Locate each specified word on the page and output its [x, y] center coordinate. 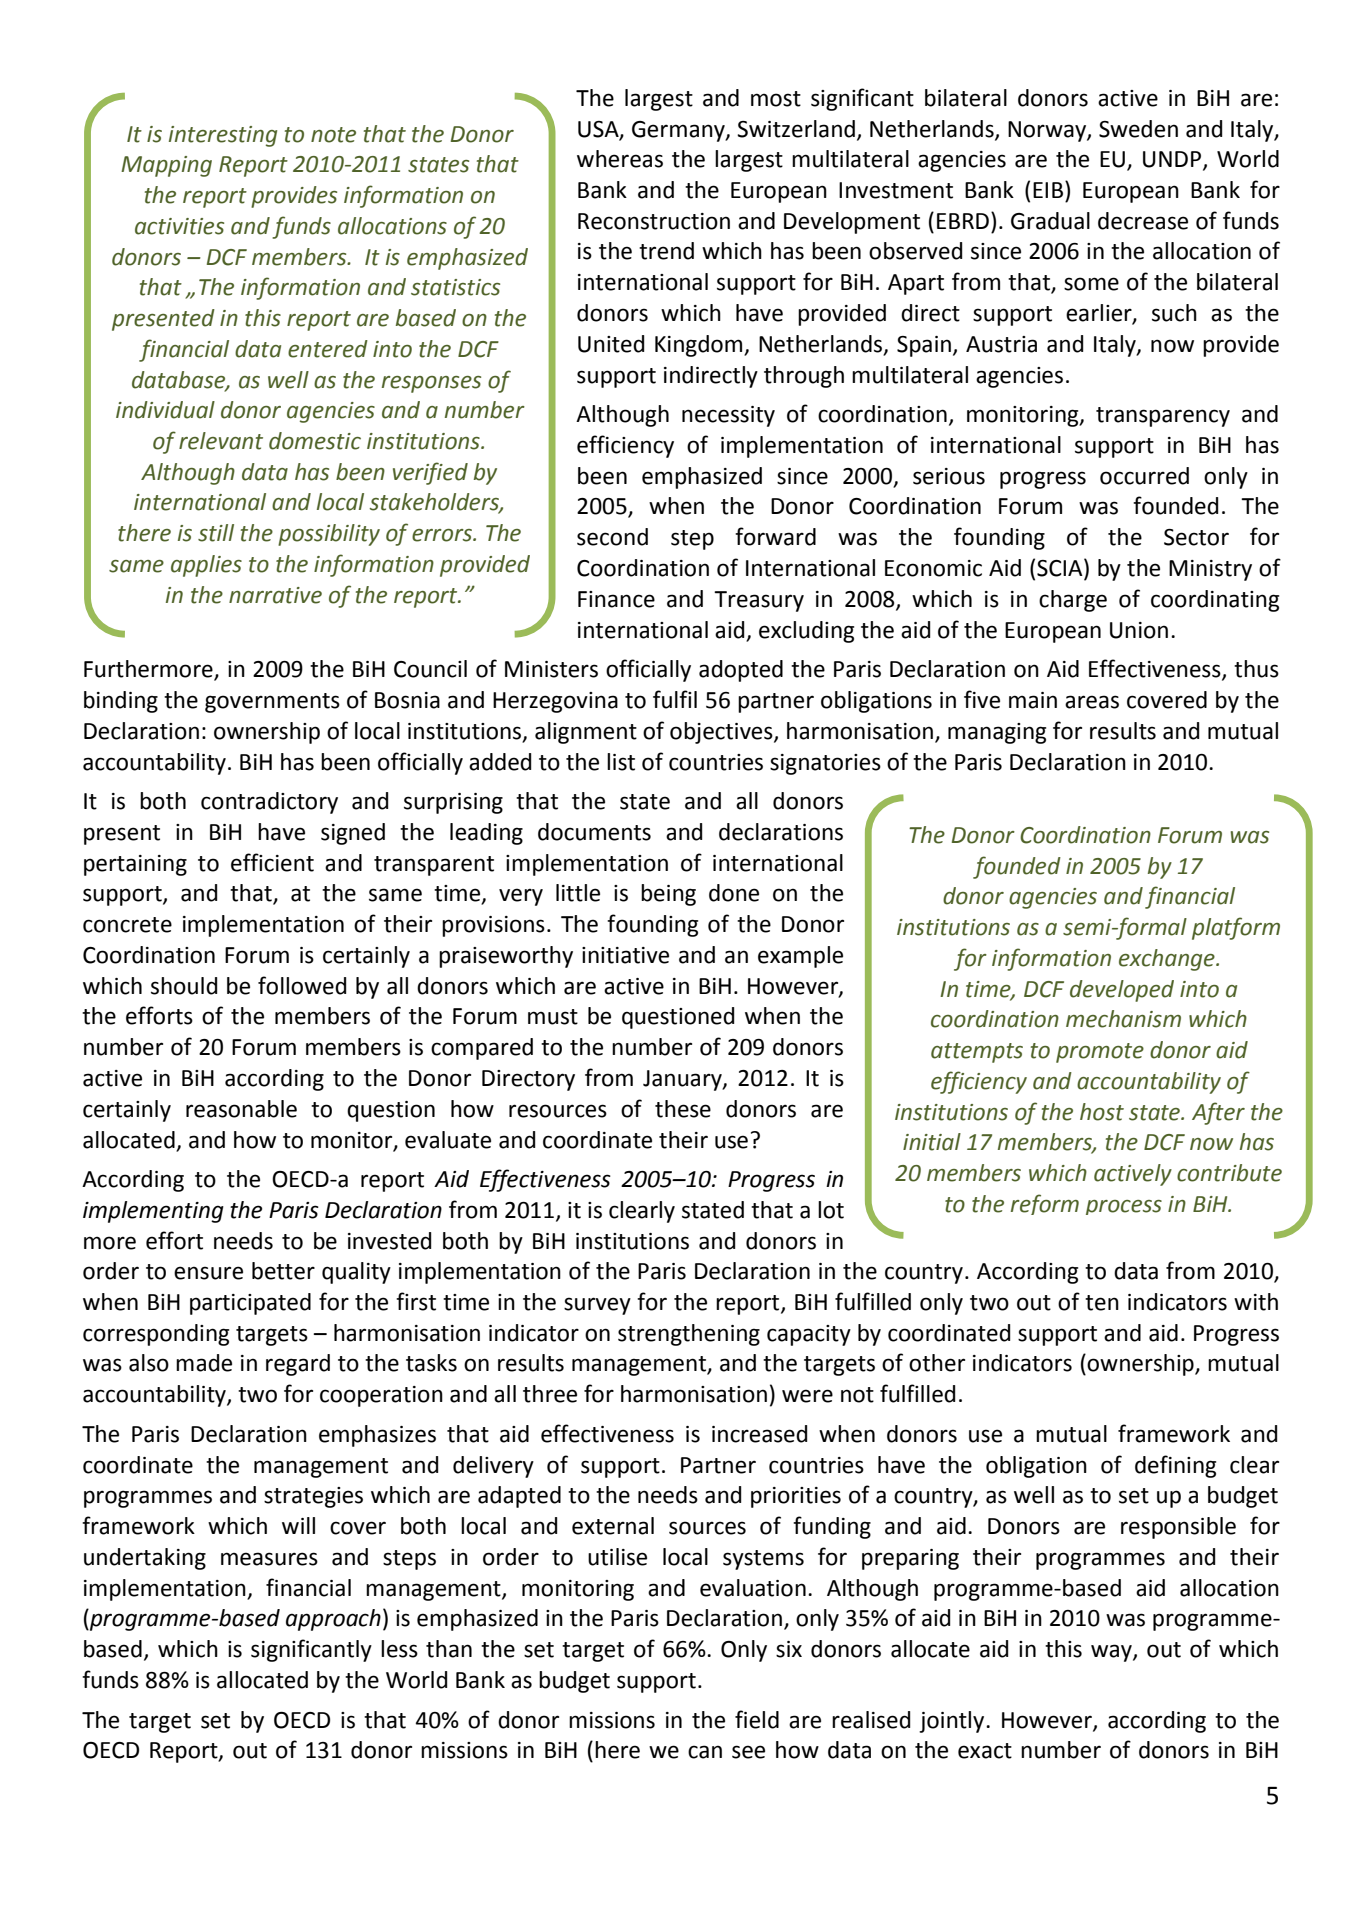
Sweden [1138, 129]
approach [333, 1620]
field [757, 1719]
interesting [223, 136]
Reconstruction [654, 221]
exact [985, 1751]
